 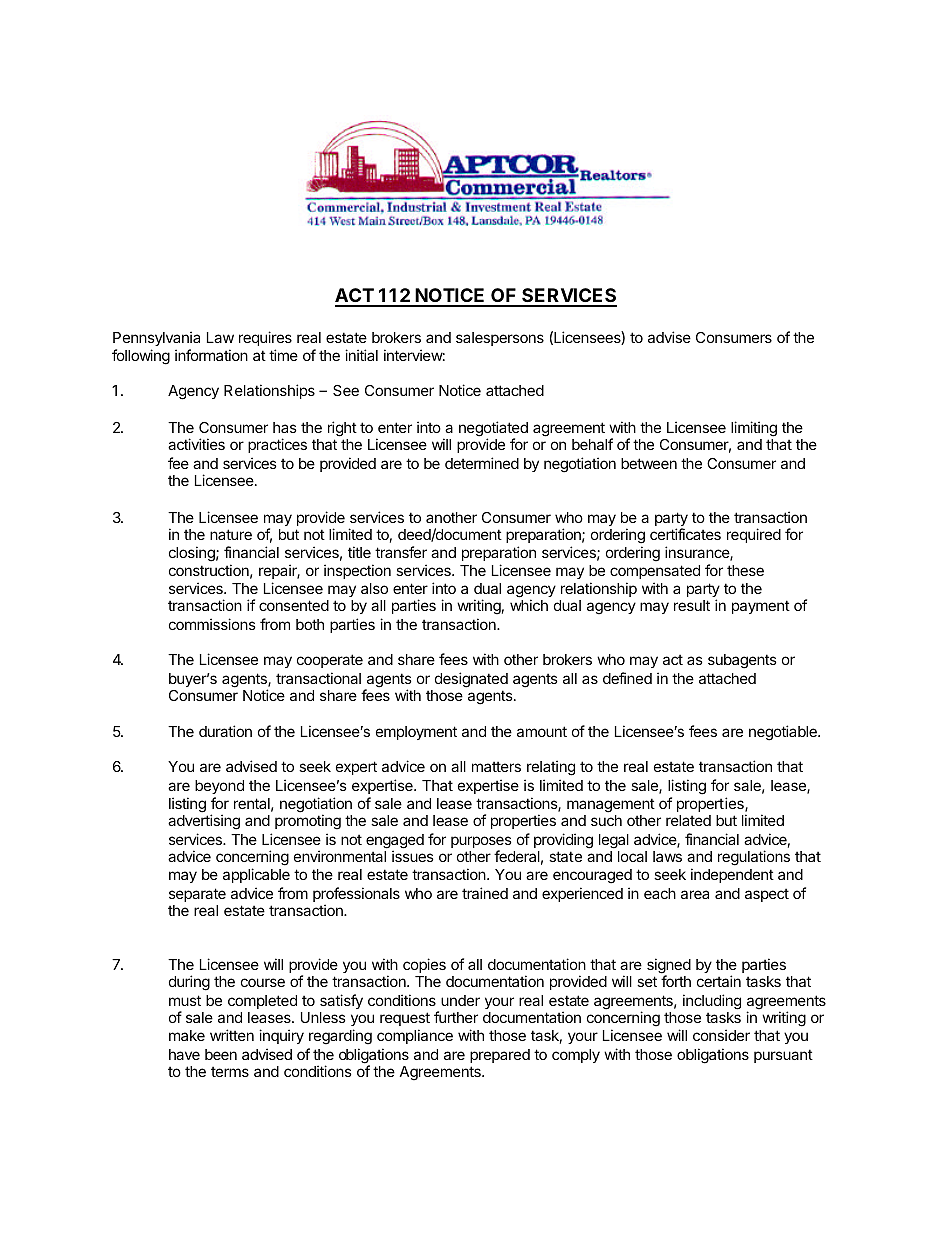 What do you see at coordinates (211, 355) in the screenshot?
I see `information` at bounding box center [211, 355].
